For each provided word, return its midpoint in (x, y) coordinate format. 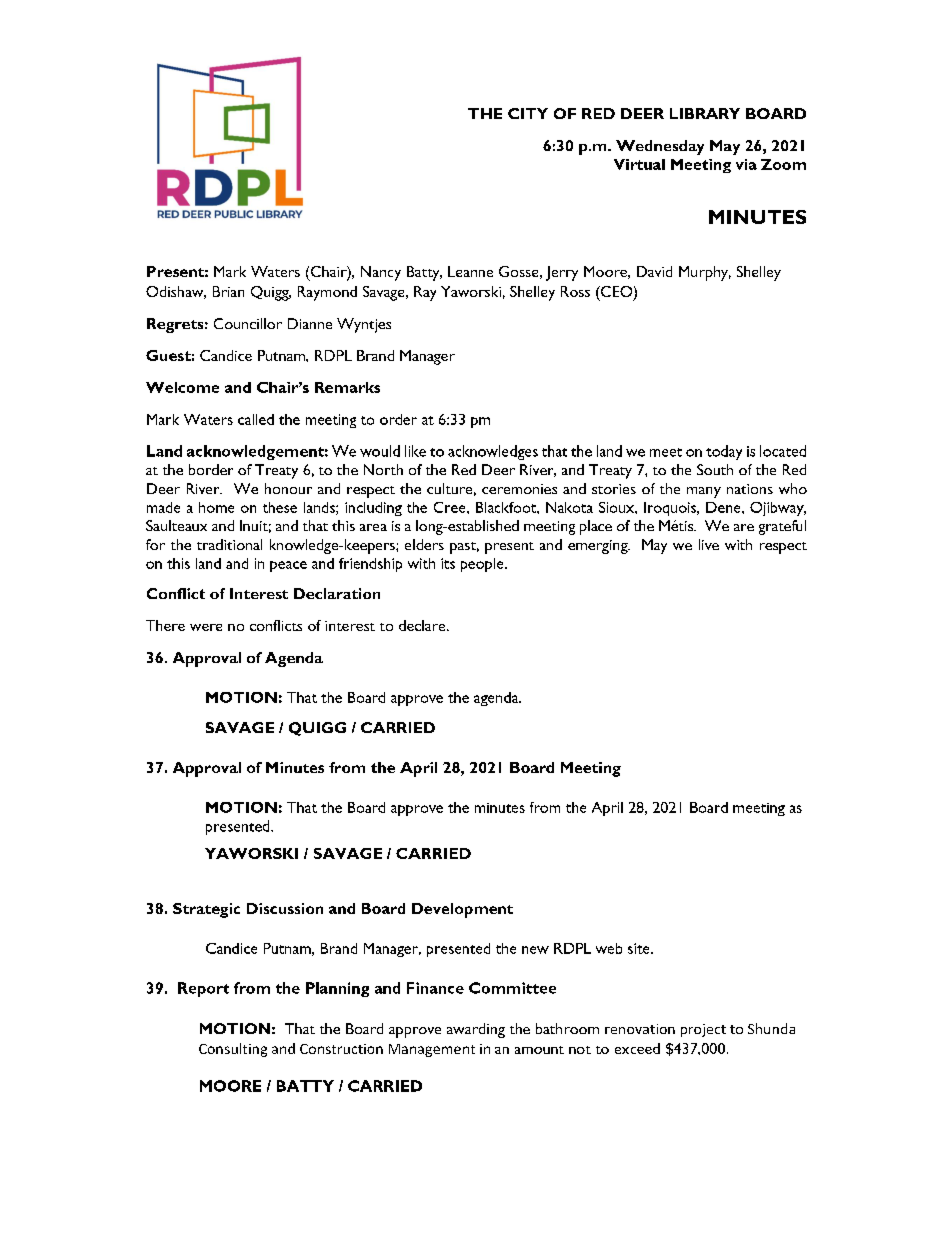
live (709, 544)
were (206, 627)
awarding (476, 1030)
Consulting (233, 1050)
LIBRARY (705, 113)
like (415, 451)
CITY (528, 113)
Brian (228, 291)
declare (423, 625)
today (724, 452)
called (256, 419)
